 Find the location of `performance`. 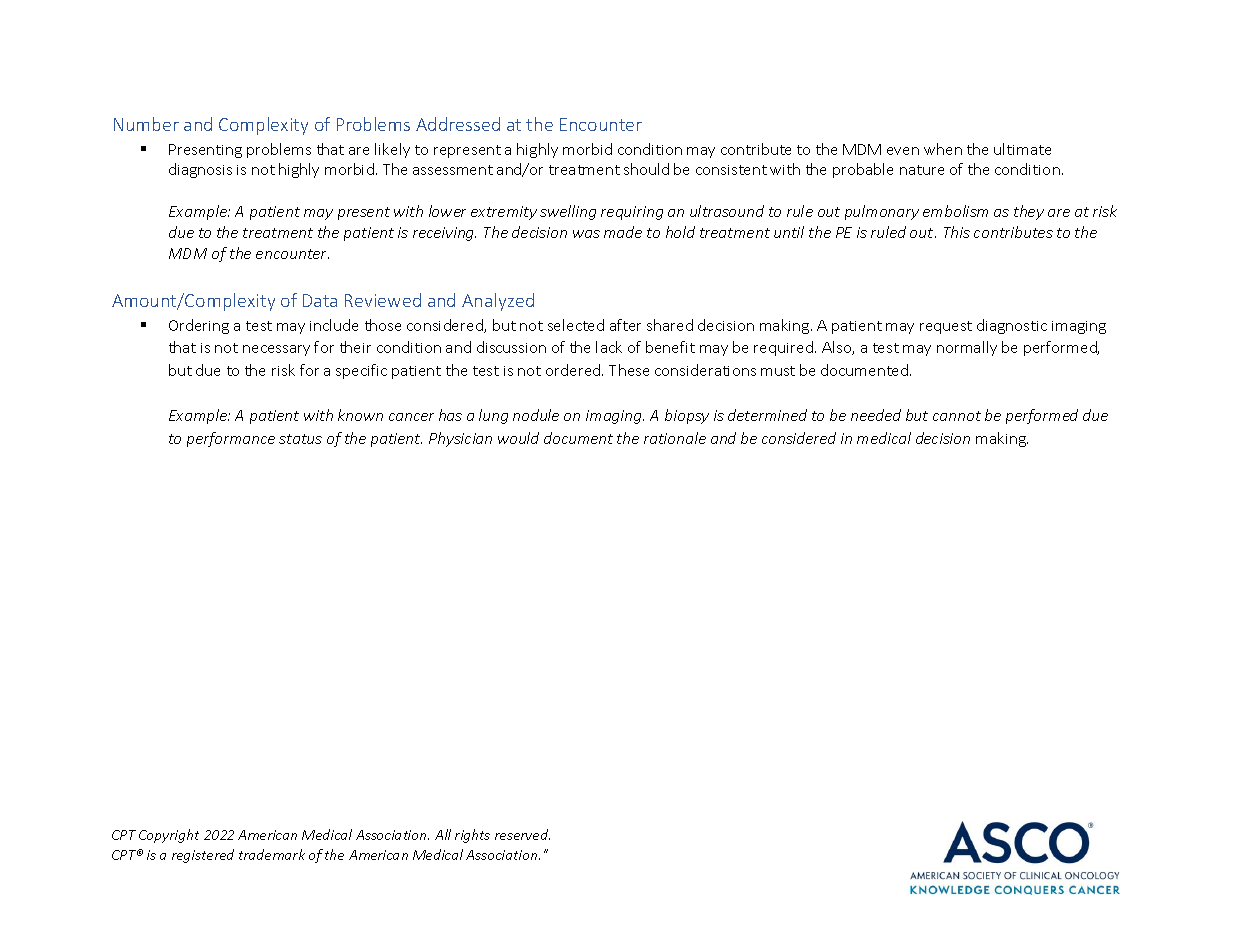

performance is located at coordinates (231, 439).
